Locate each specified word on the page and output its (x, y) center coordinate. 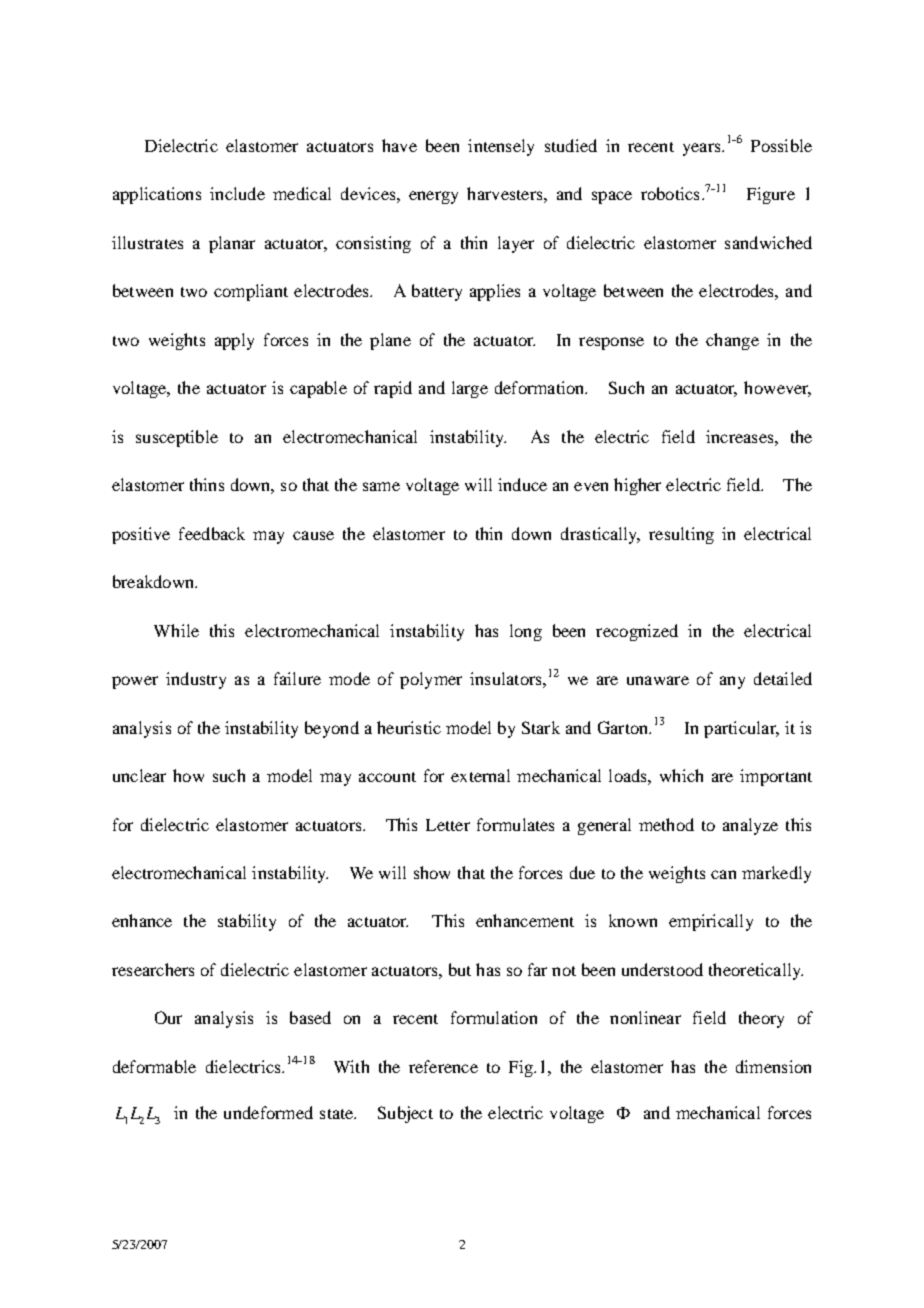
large (470, 389)
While (176, 630)
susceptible (177, 438)
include (237, 193)
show (432, 872)
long (526, 632)
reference (443, 1066)
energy (433, 197)
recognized (637, 632)
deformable (154, 1066)
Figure (771, 195)
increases (741, 436)
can (723, 874)
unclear (139, 775)
